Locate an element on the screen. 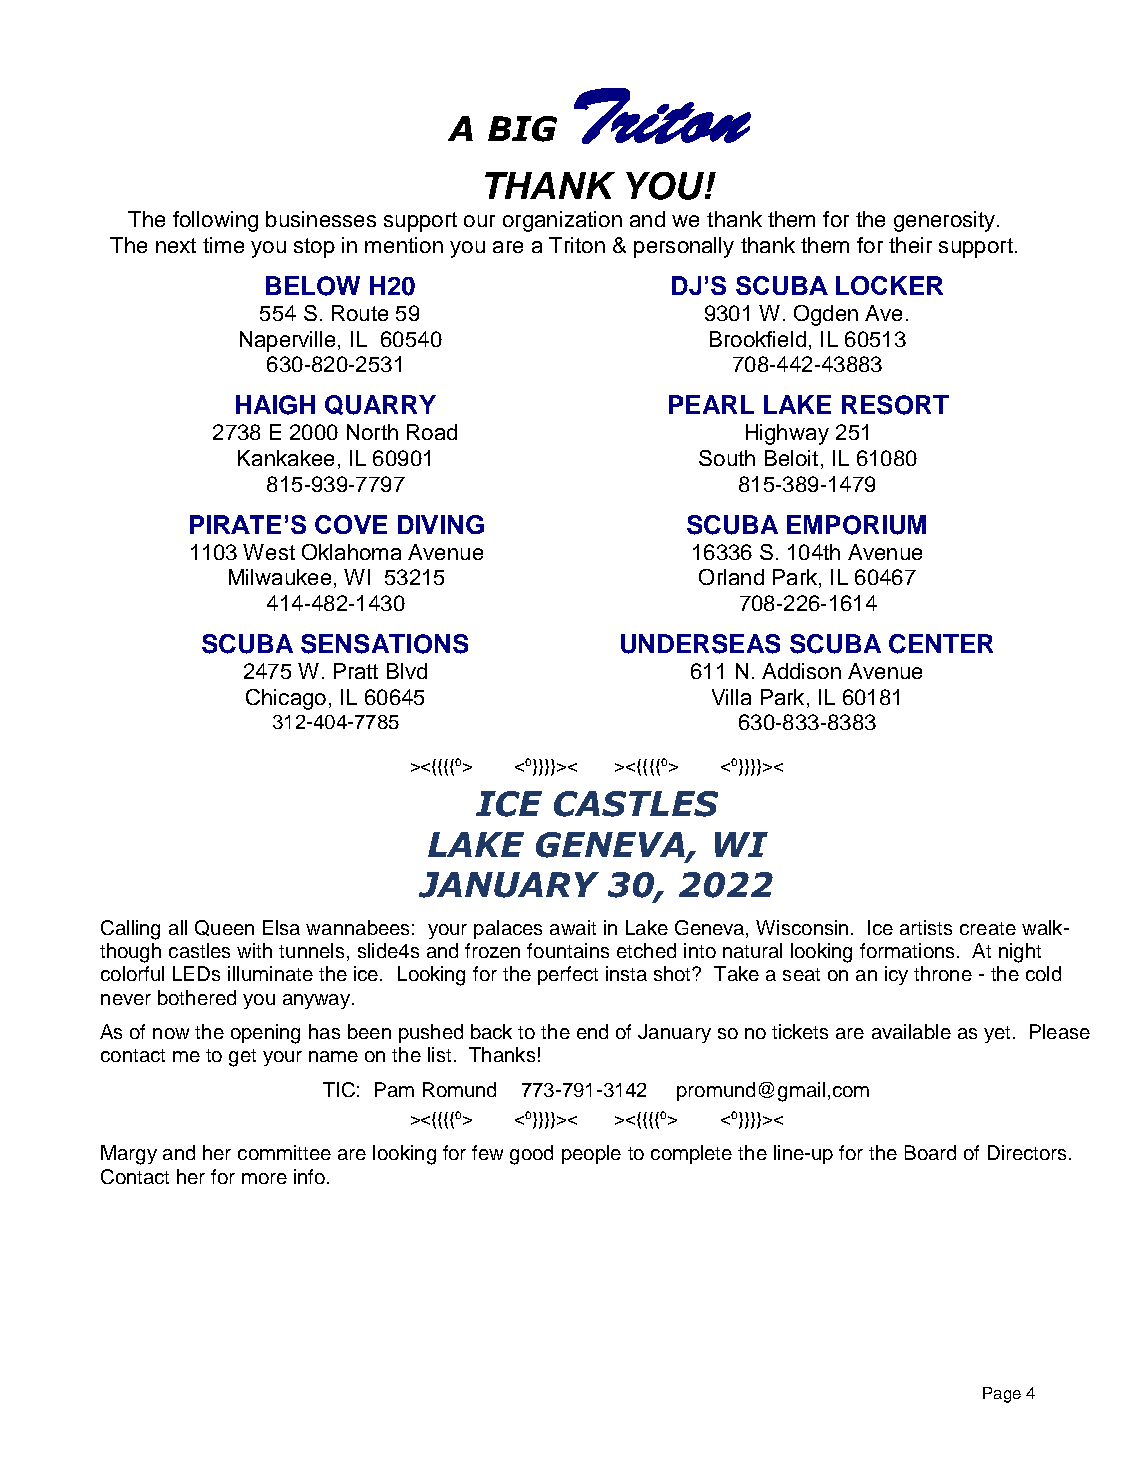 The width and height of the screenshot is (1135, 1469). people is located at coordinates (591, 1154).
